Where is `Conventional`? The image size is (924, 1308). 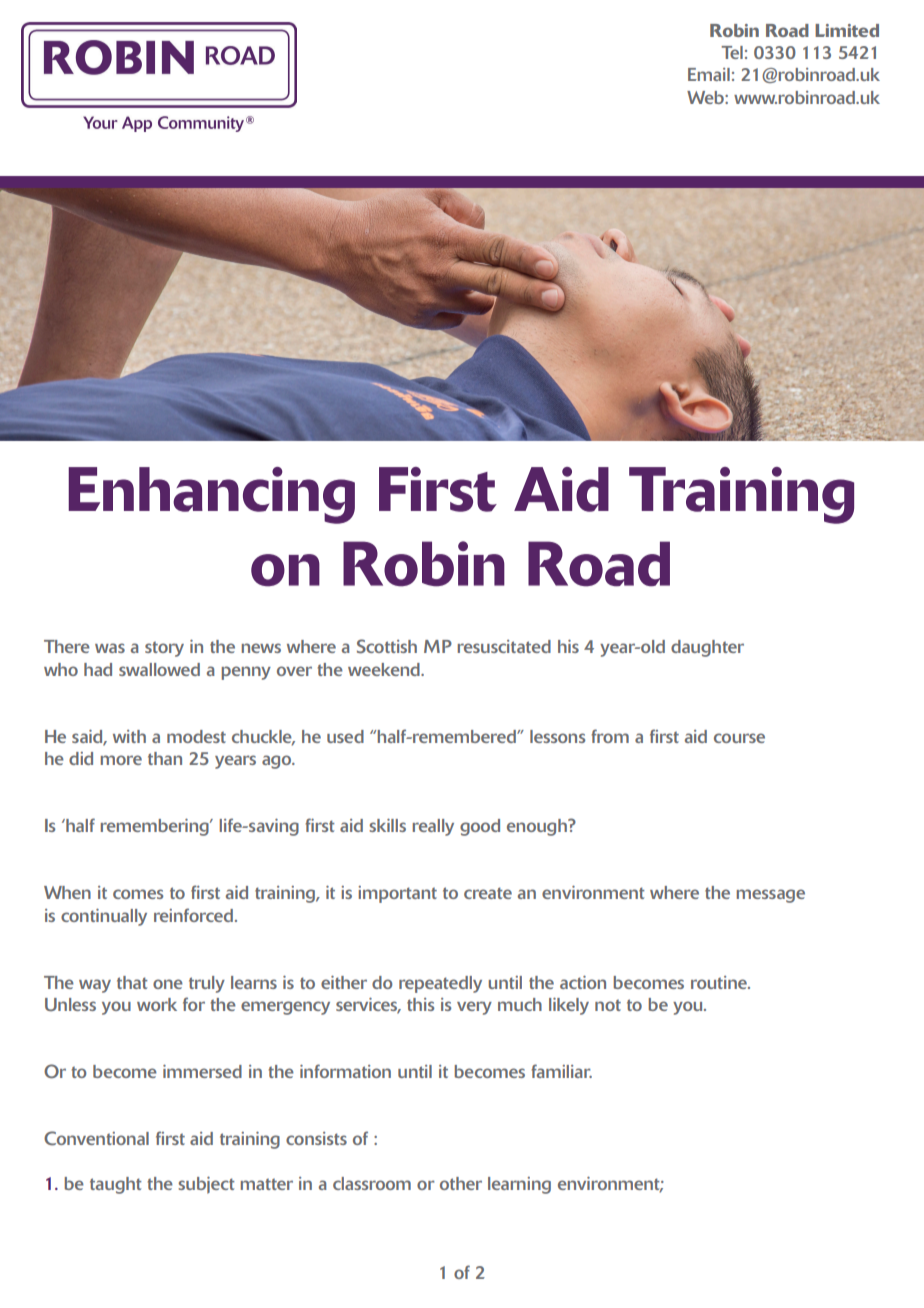
Conventional is located at coordinates (96, 1138).
